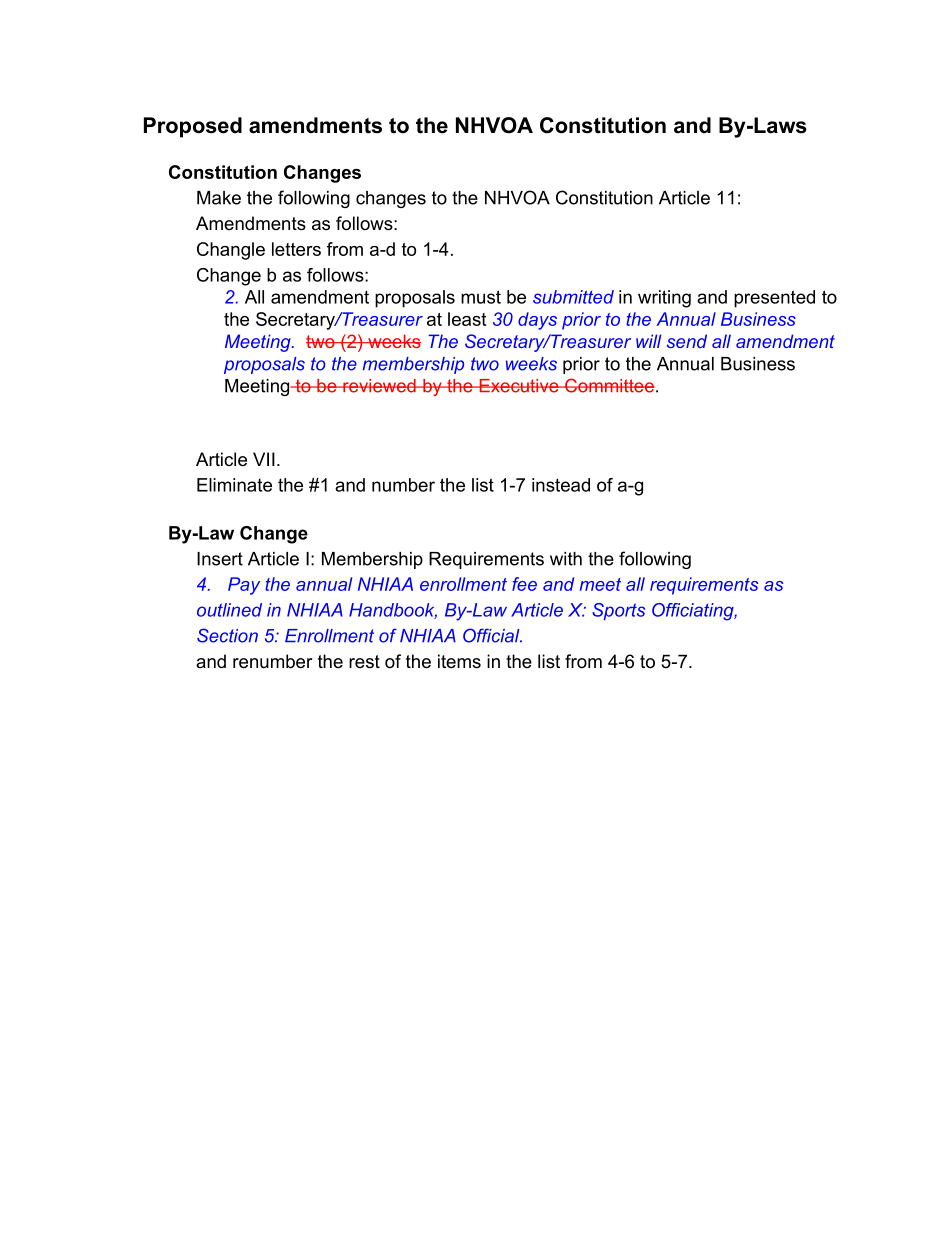  What do you see at coordinates (379, 386) in the screenshot?
I see `reviewed` at bounding box center [379, 386].
